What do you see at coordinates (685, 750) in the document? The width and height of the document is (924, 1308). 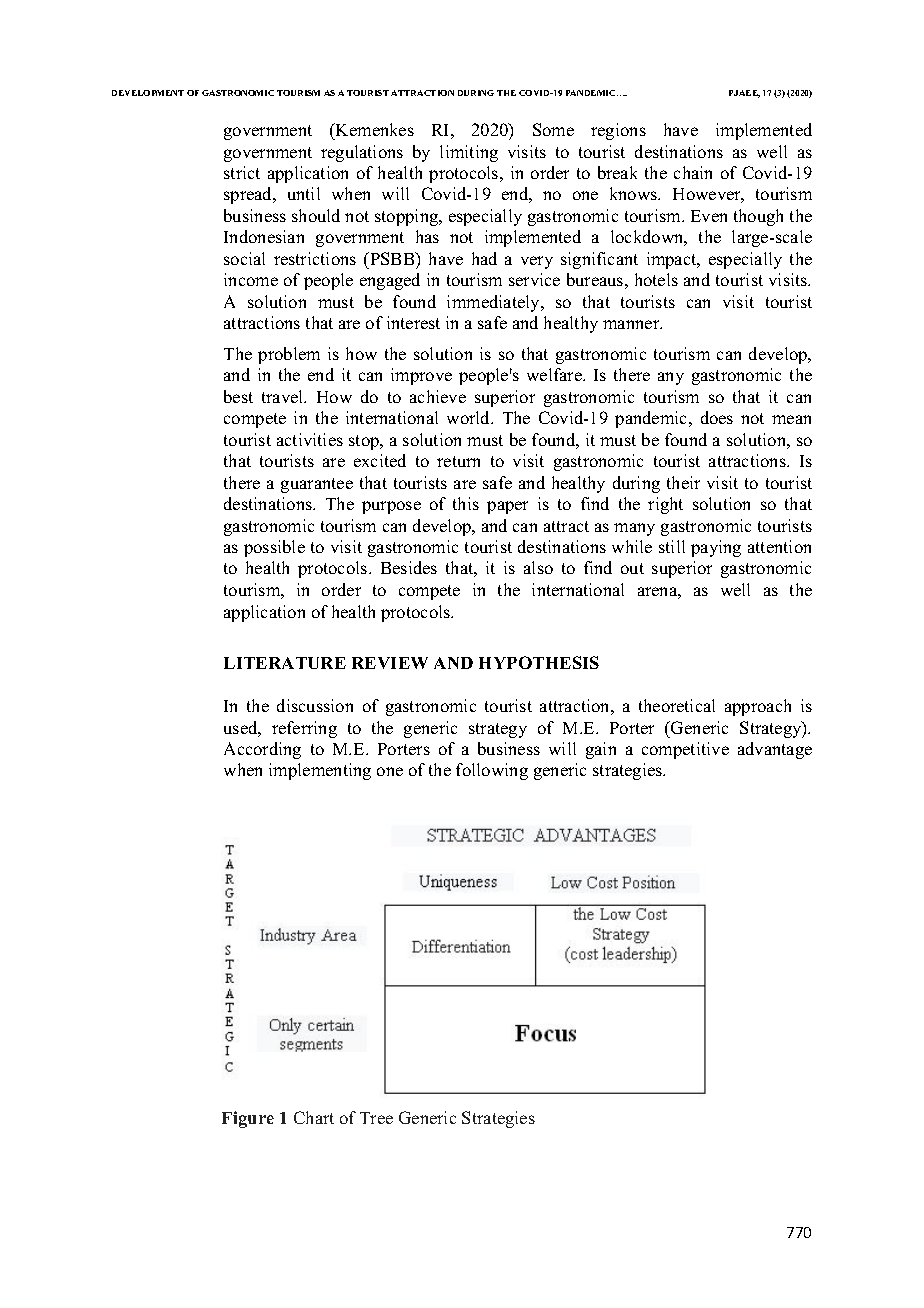 I see `competitive` at bounding box center [685, 750].
